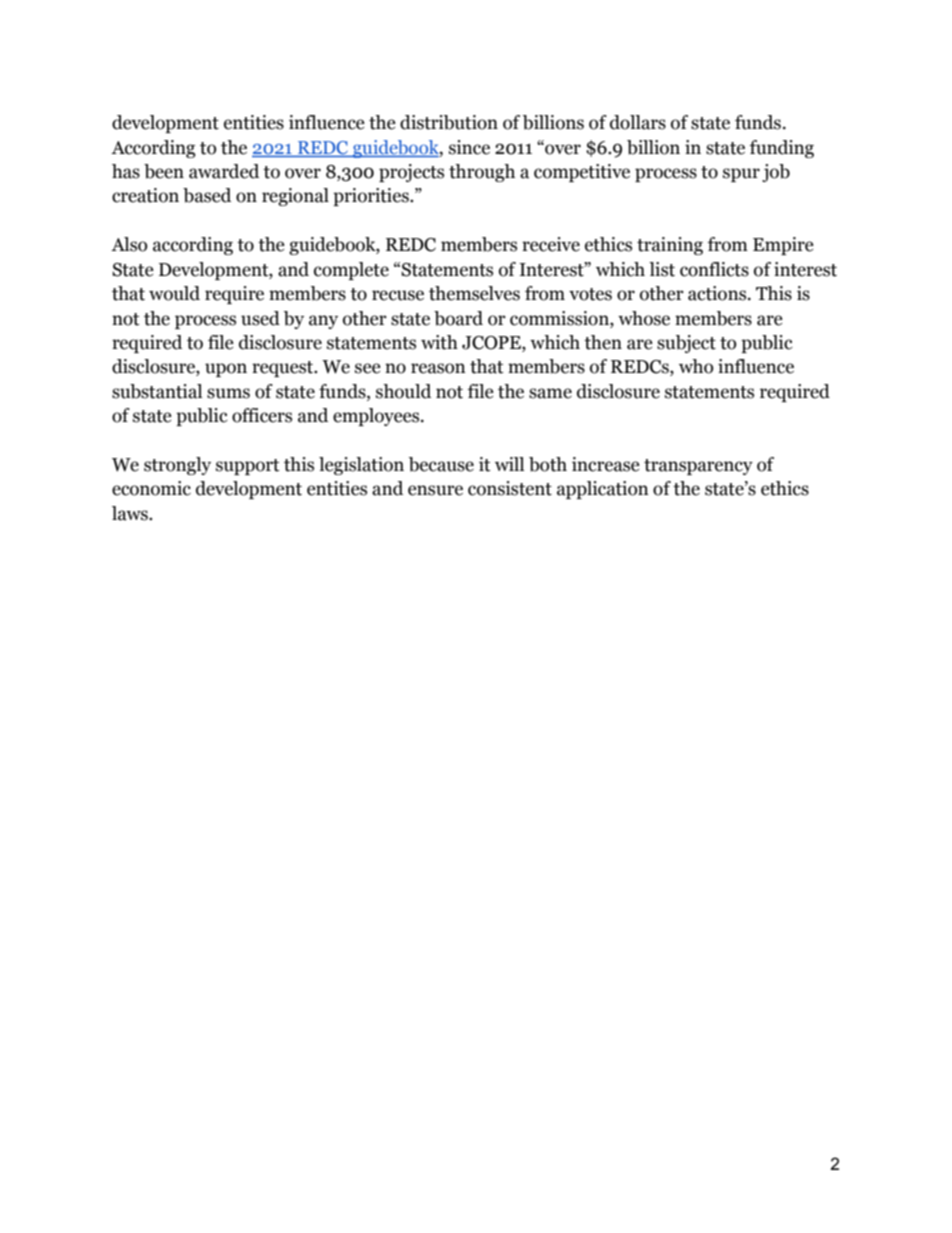  I want to click on economic, so click(151, 488).
